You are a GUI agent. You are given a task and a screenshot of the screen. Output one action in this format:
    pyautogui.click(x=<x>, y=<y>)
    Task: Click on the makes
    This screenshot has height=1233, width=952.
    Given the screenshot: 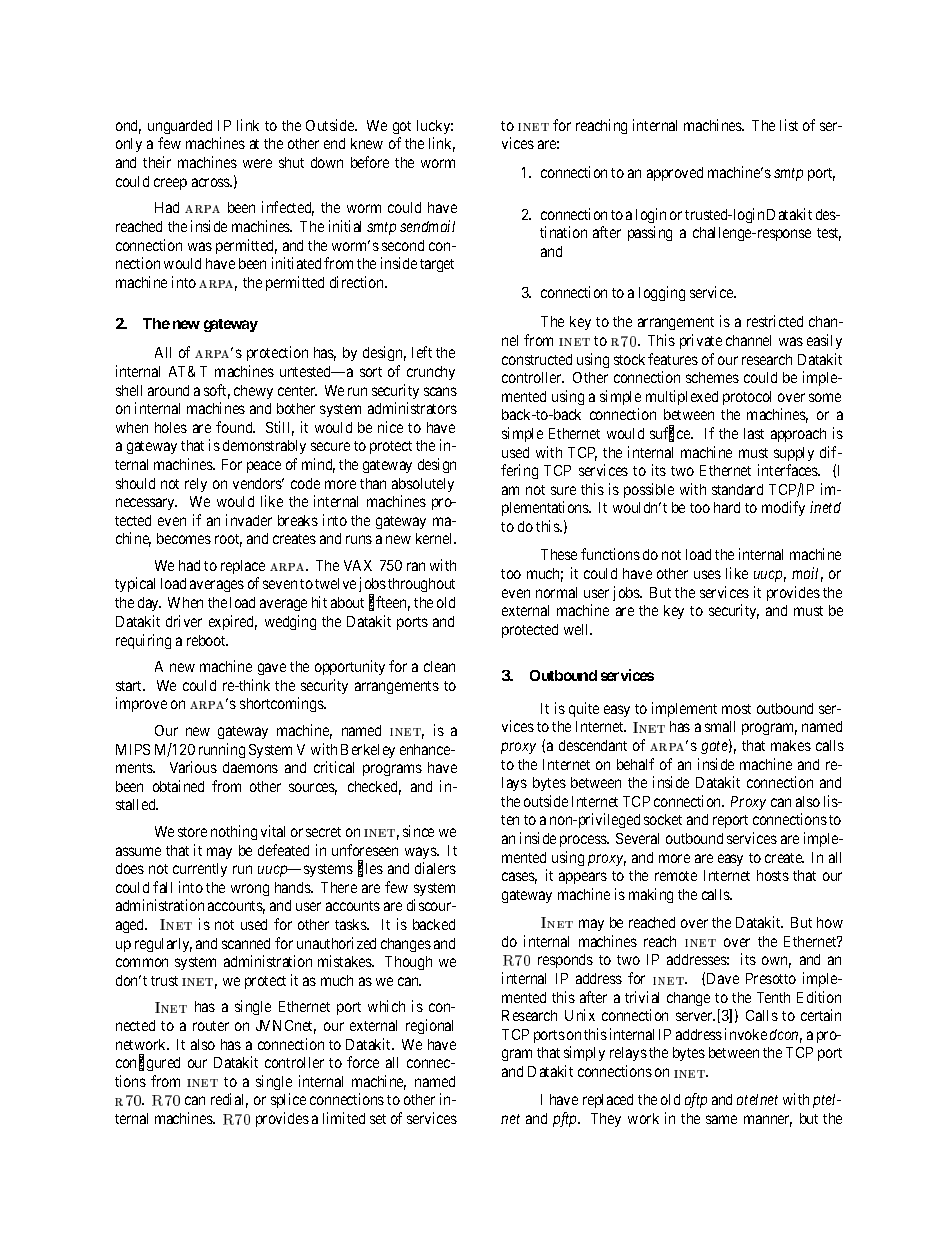 What is the action you would take?
    pyautogui.click(x=791, y=745)
